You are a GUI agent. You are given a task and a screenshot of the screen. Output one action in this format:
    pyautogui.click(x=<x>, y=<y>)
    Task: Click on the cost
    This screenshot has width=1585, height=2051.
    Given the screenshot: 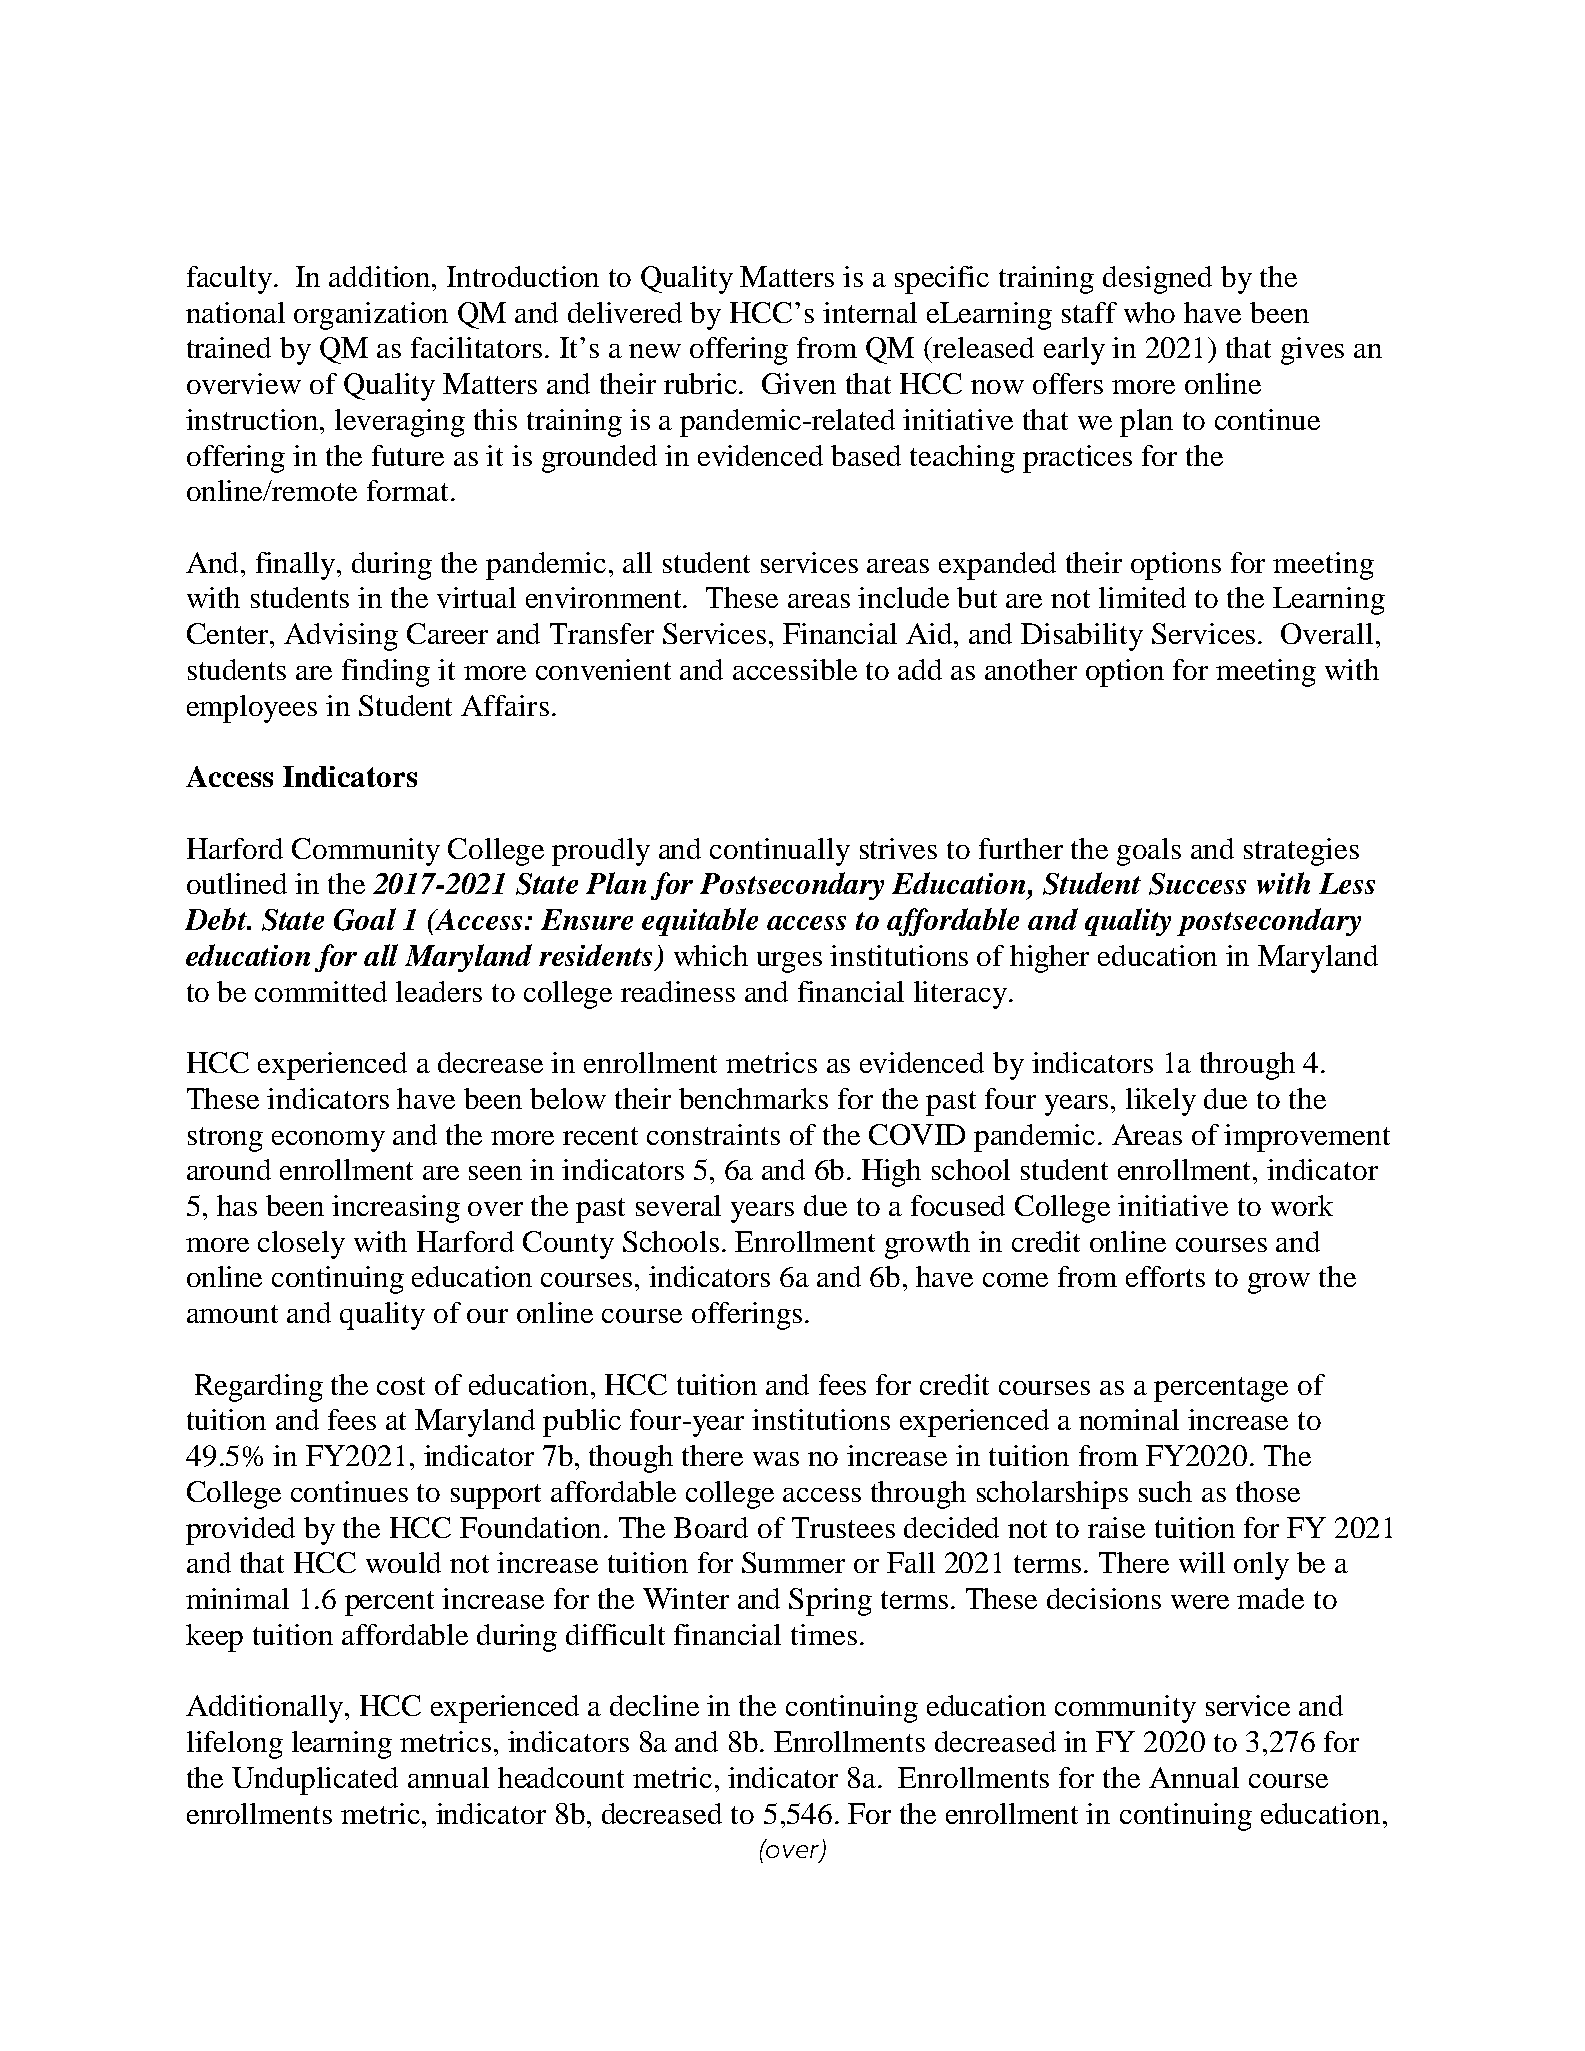 What is the action you would take?
    pyautogui.click(x=401, y=1386)
